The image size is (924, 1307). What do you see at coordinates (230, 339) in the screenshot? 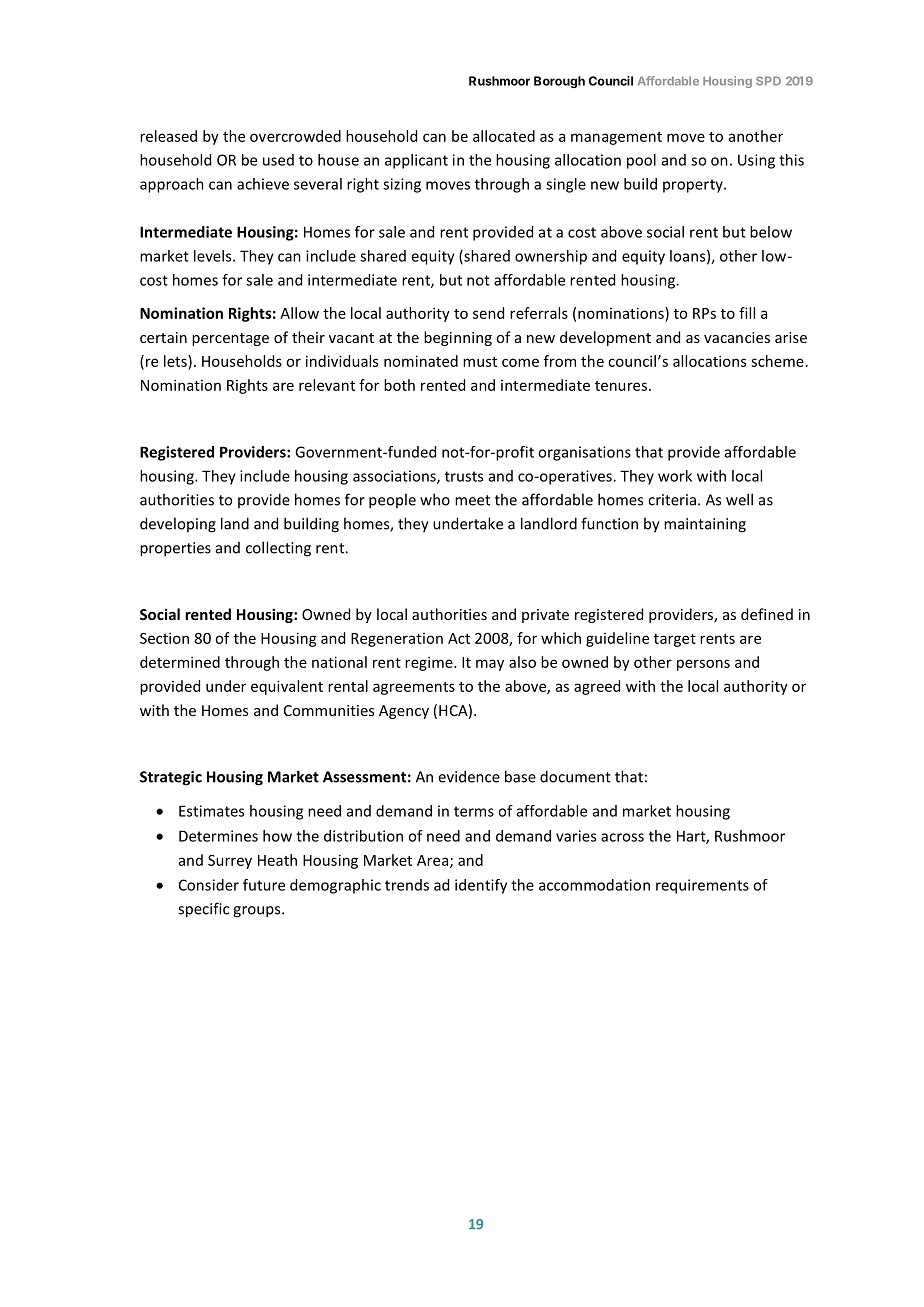
I see `percentage` at bounding box center [230, 339].
